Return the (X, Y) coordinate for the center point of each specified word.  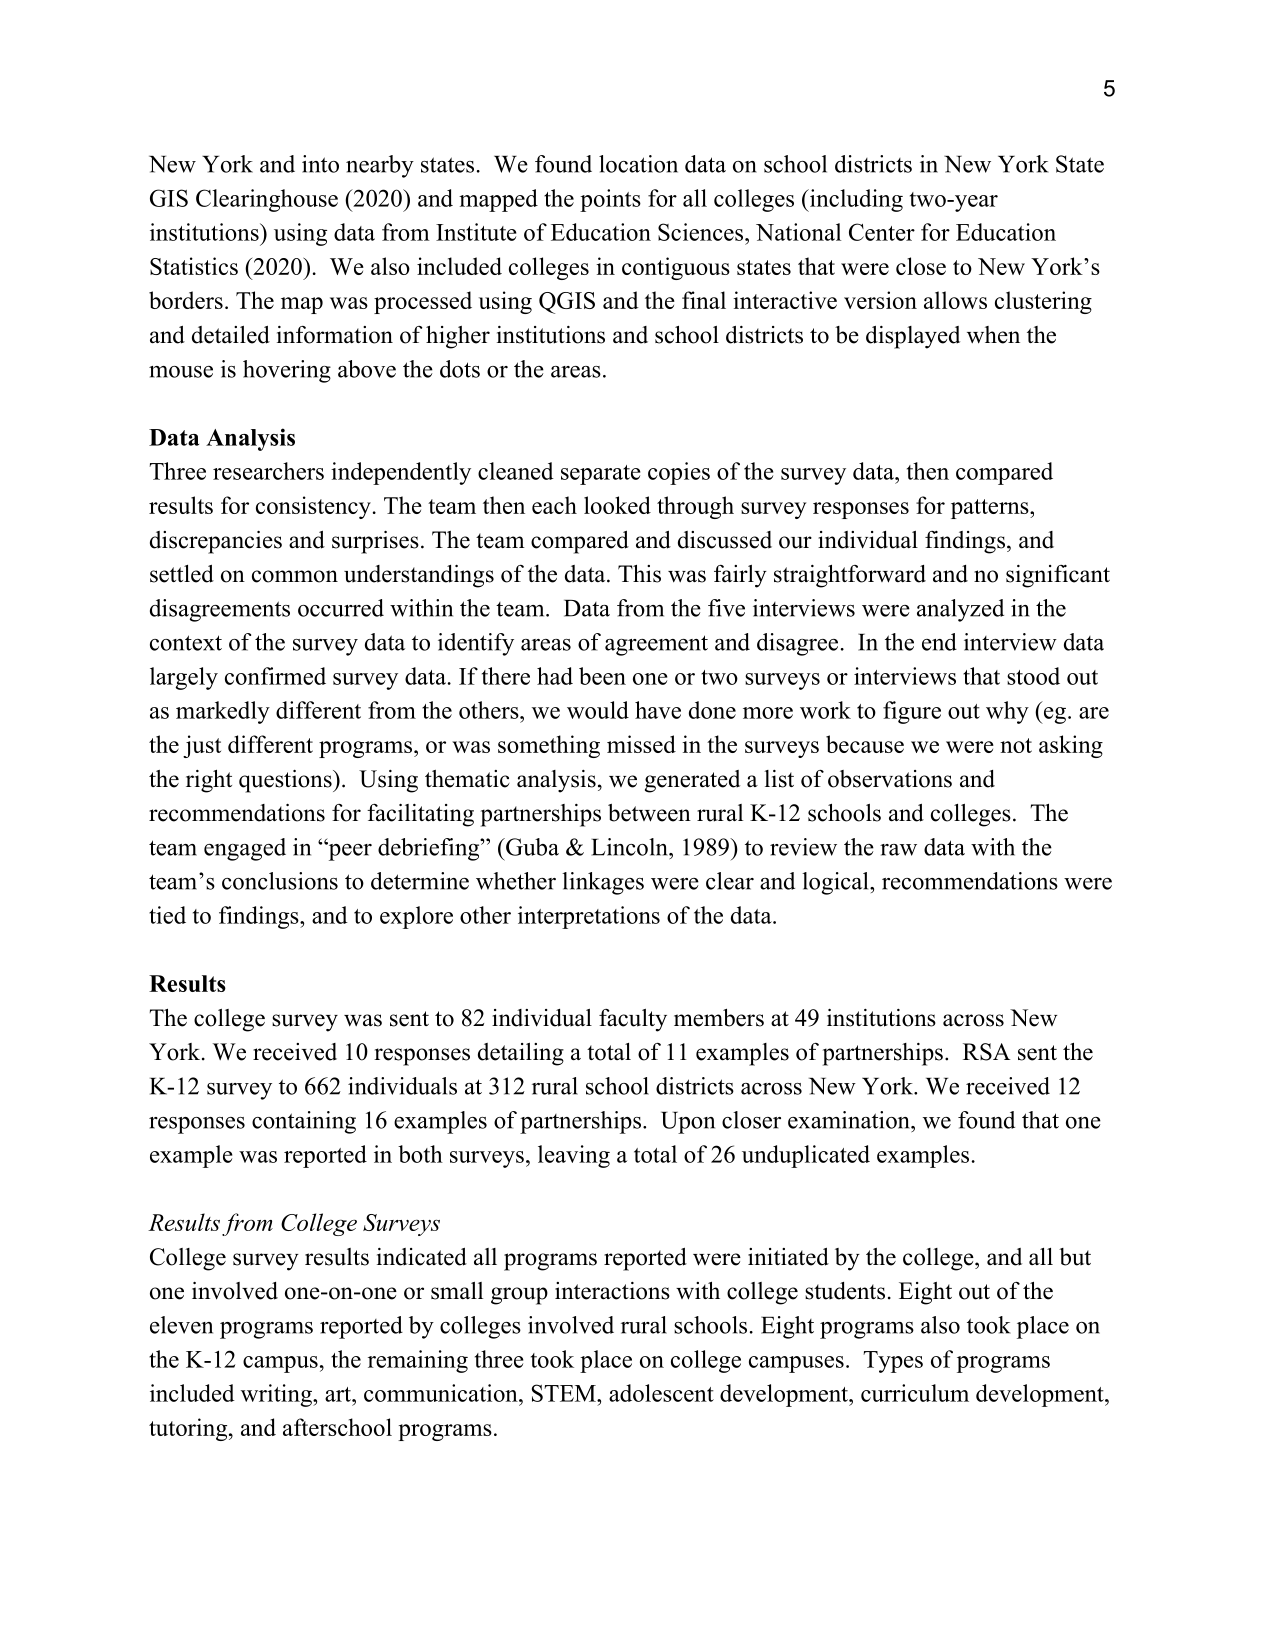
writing (277, 1395)
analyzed (960, 610)
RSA (987, 1052)
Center (882, 232)
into (320, 164)
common (295, 576)
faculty (633, 1020)
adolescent (661, 1393)
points (610, 200)
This (639, 574)
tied (167, 915)
